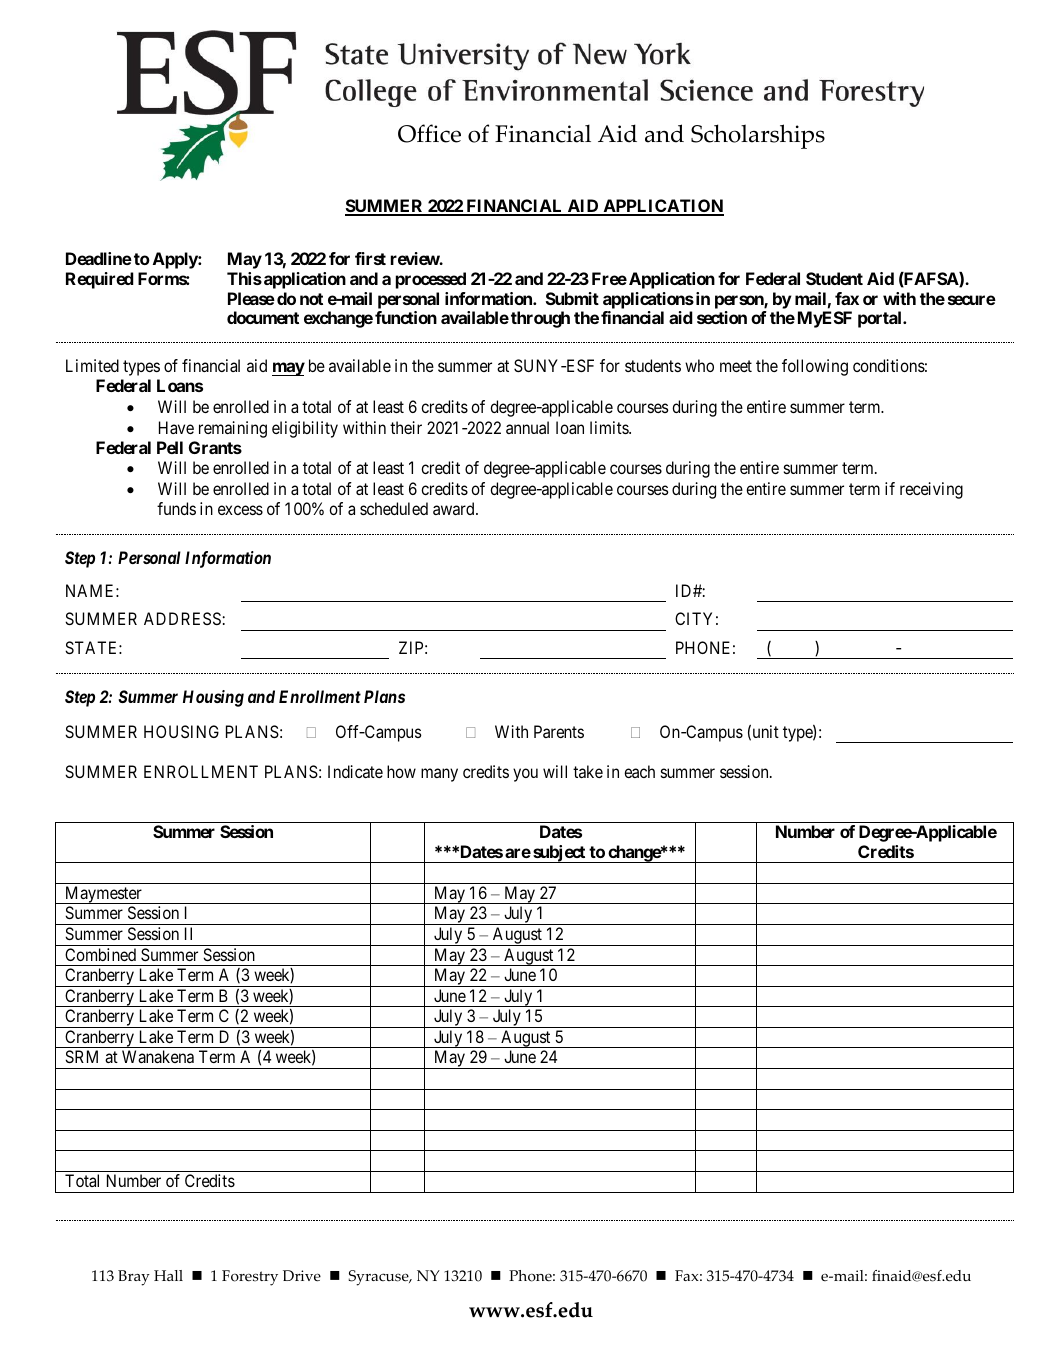 This document has height=1358, width=1050. I want to click on Apply, so click(176, 260).
